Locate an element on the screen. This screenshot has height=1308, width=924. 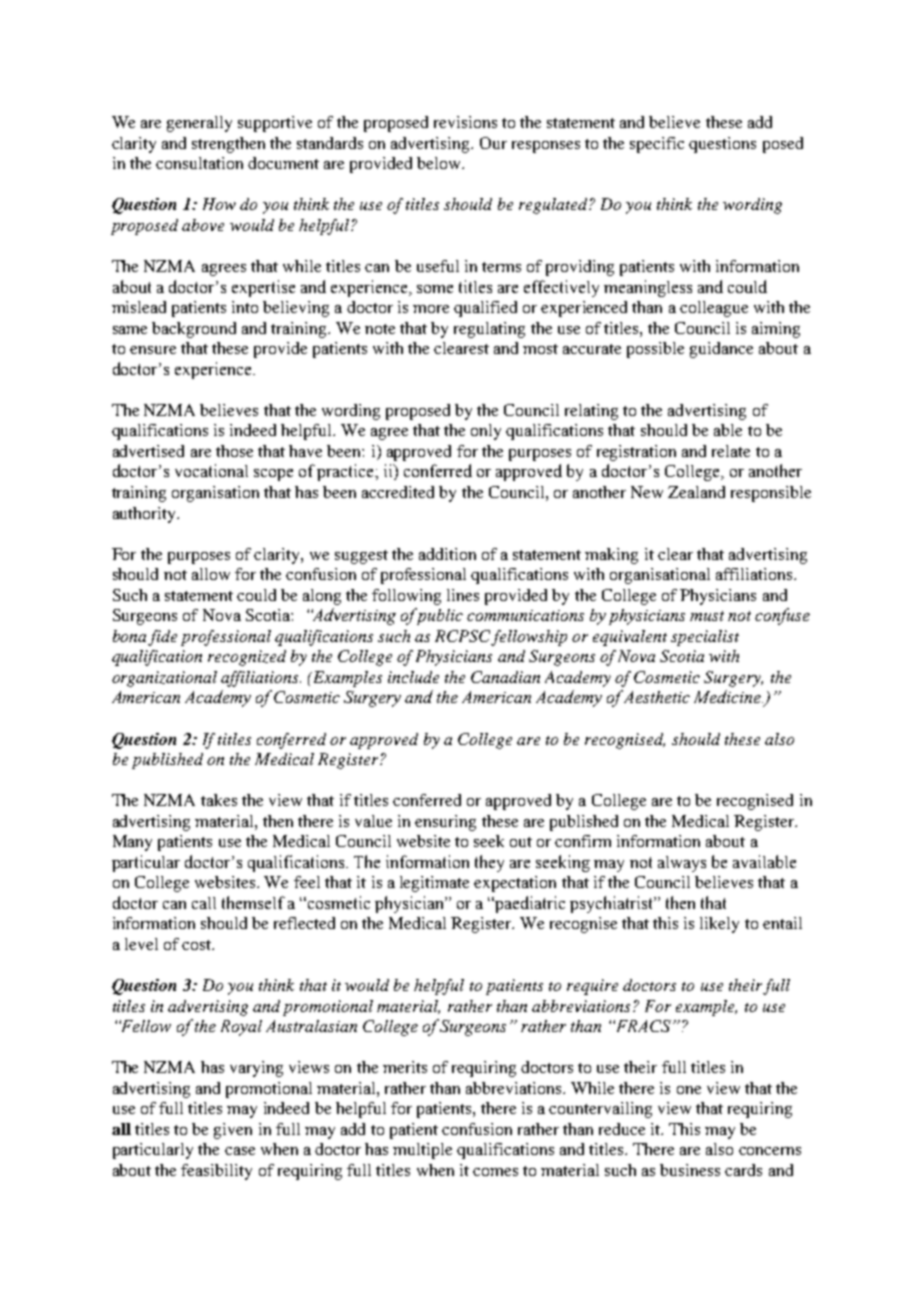
multiple is located at coordinates (422, 1151).
